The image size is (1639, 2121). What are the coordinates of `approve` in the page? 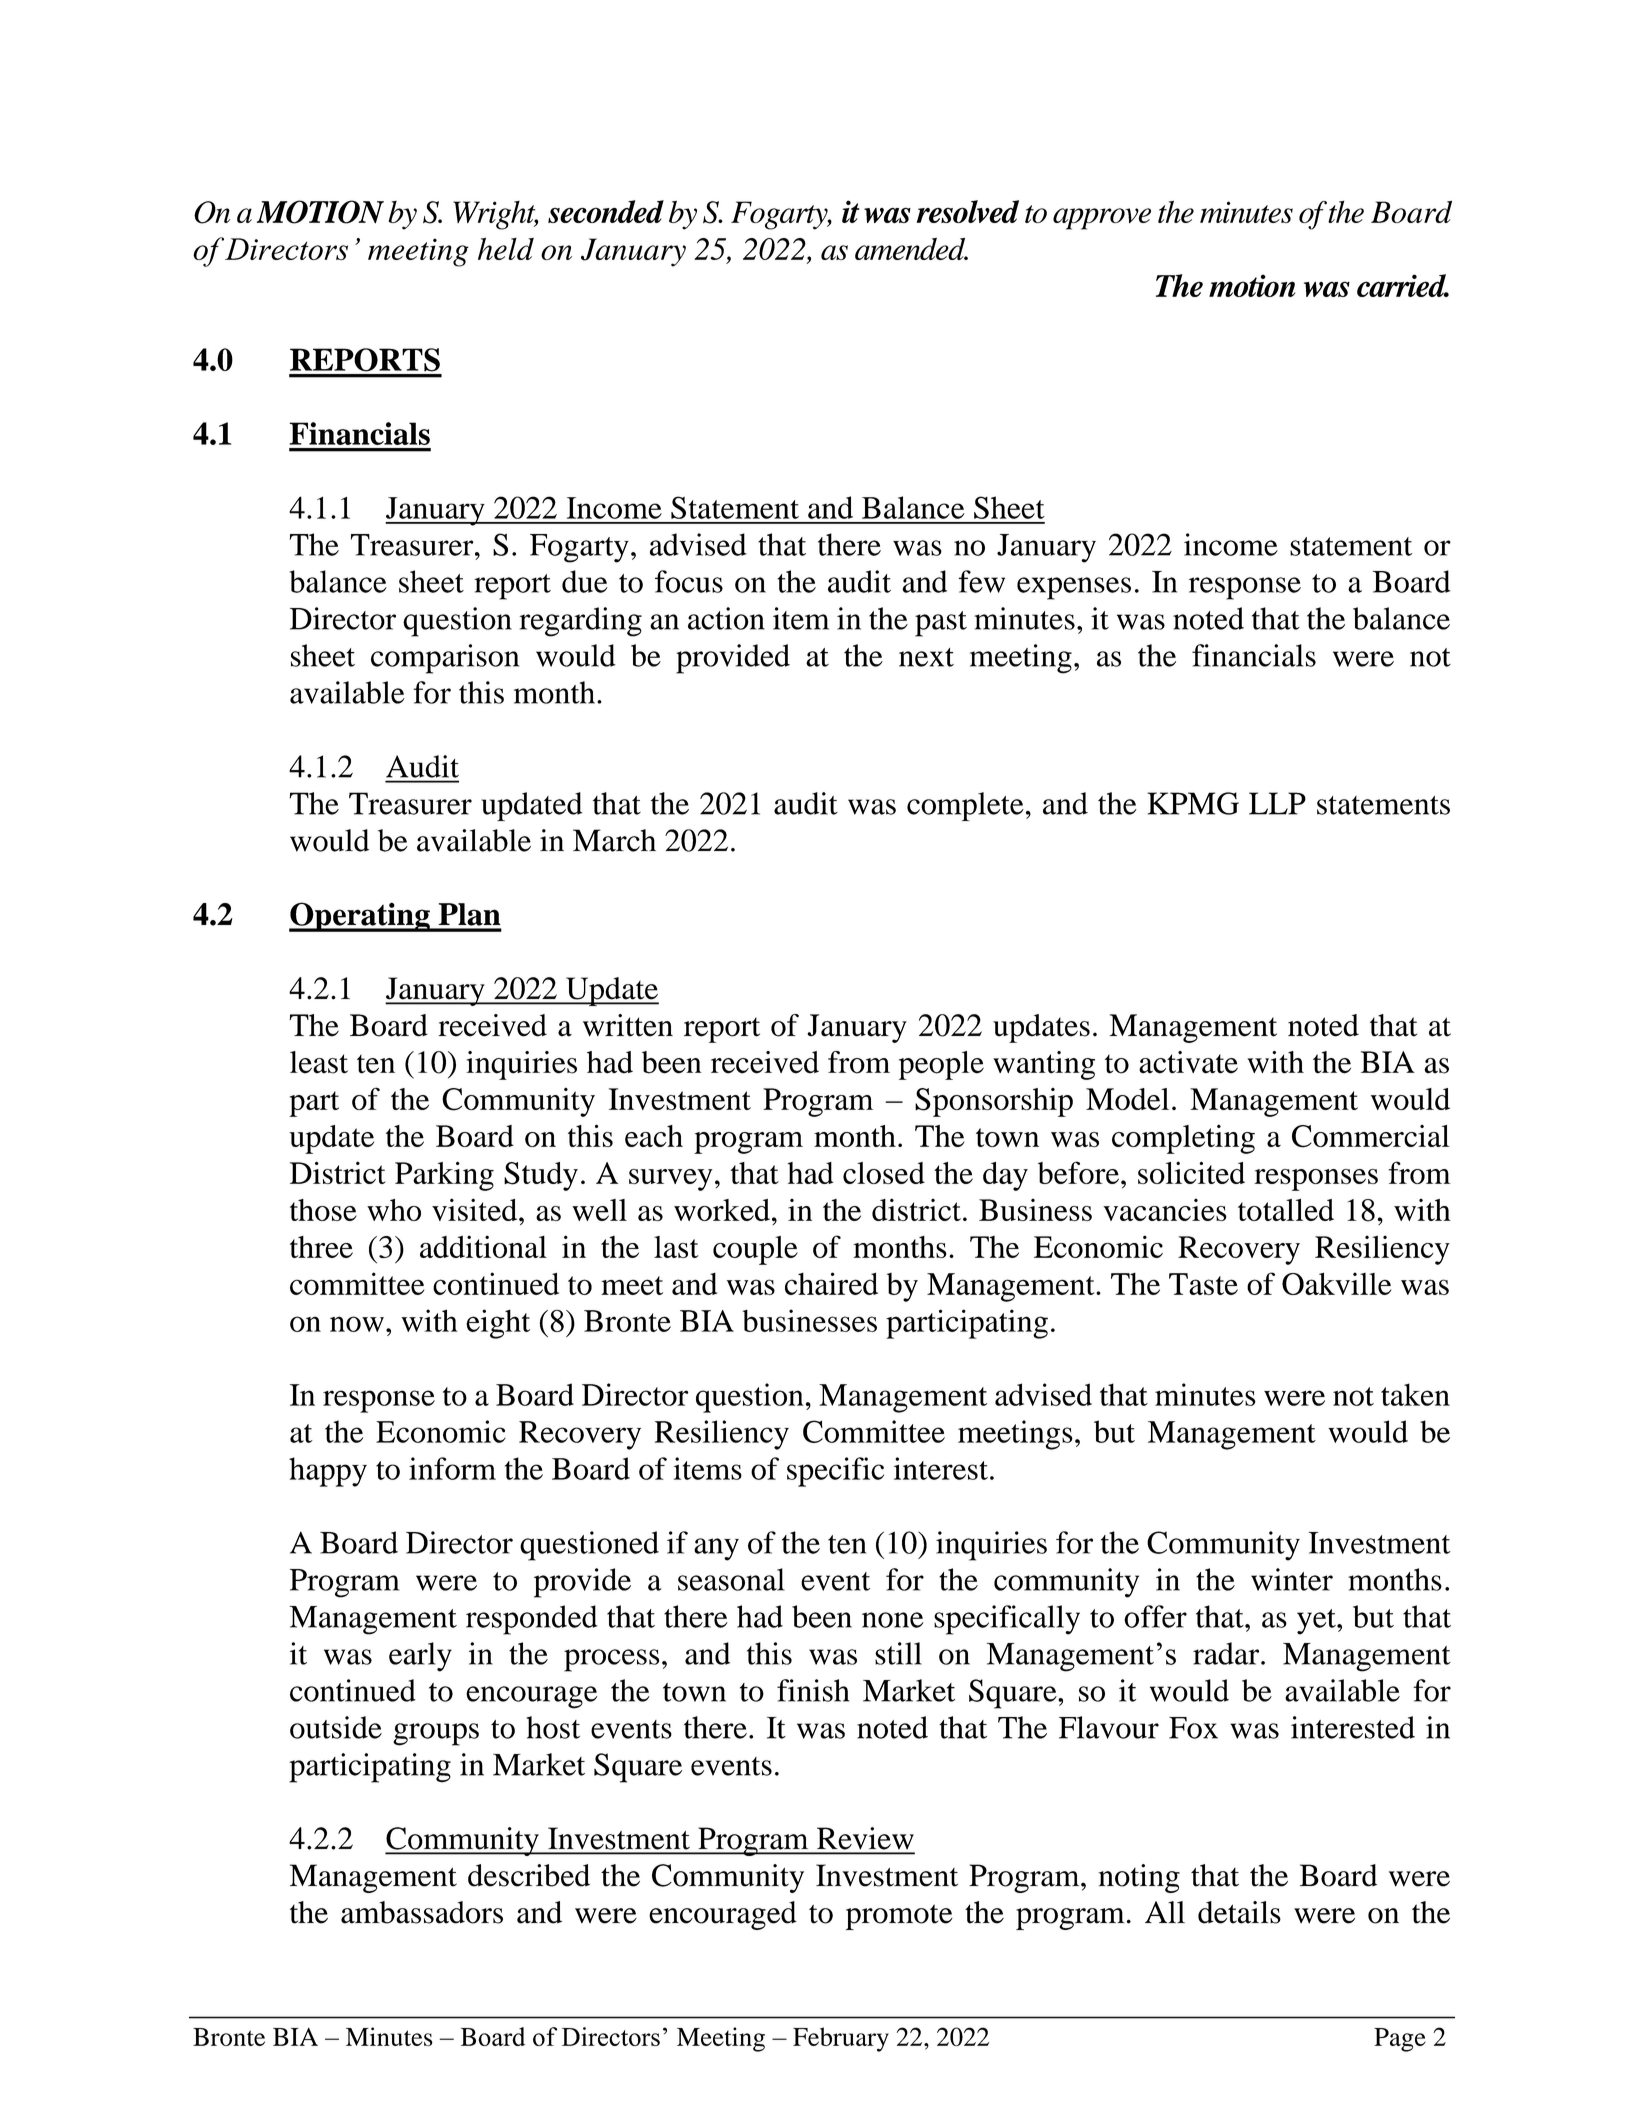 It's located at (1102, 219).
